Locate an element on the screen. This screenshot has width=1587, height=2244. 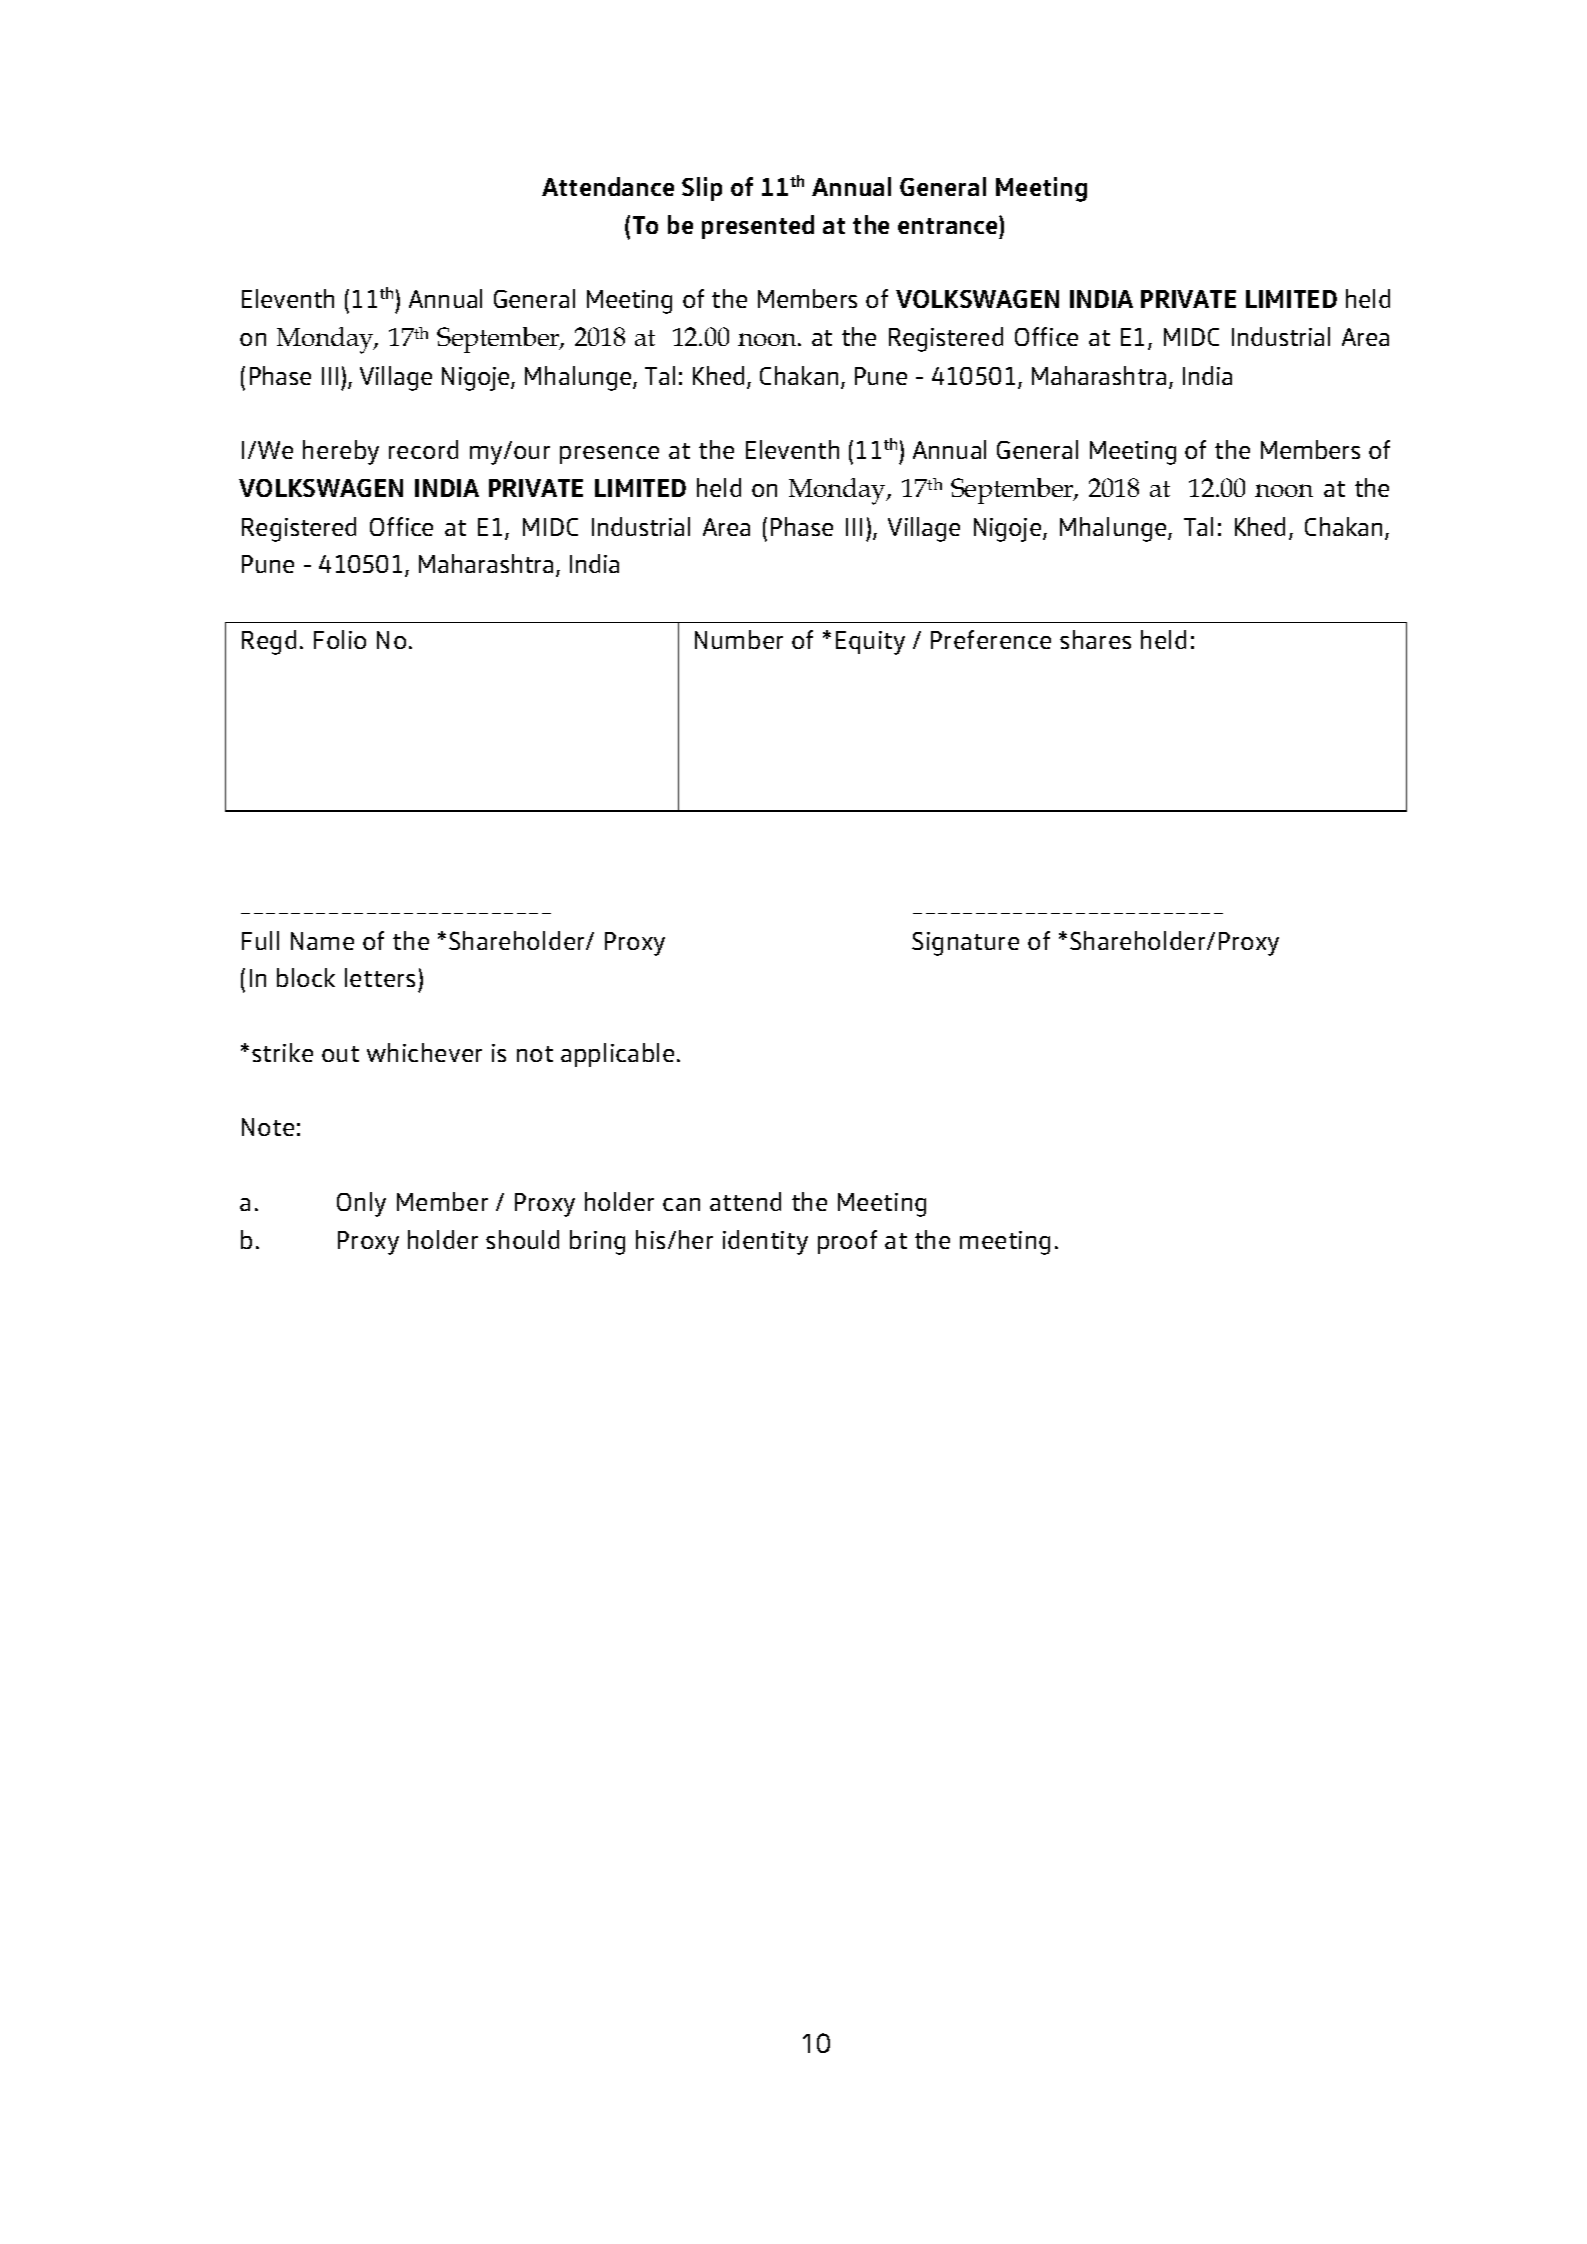
entrance is located at coordinates (949, 225).
